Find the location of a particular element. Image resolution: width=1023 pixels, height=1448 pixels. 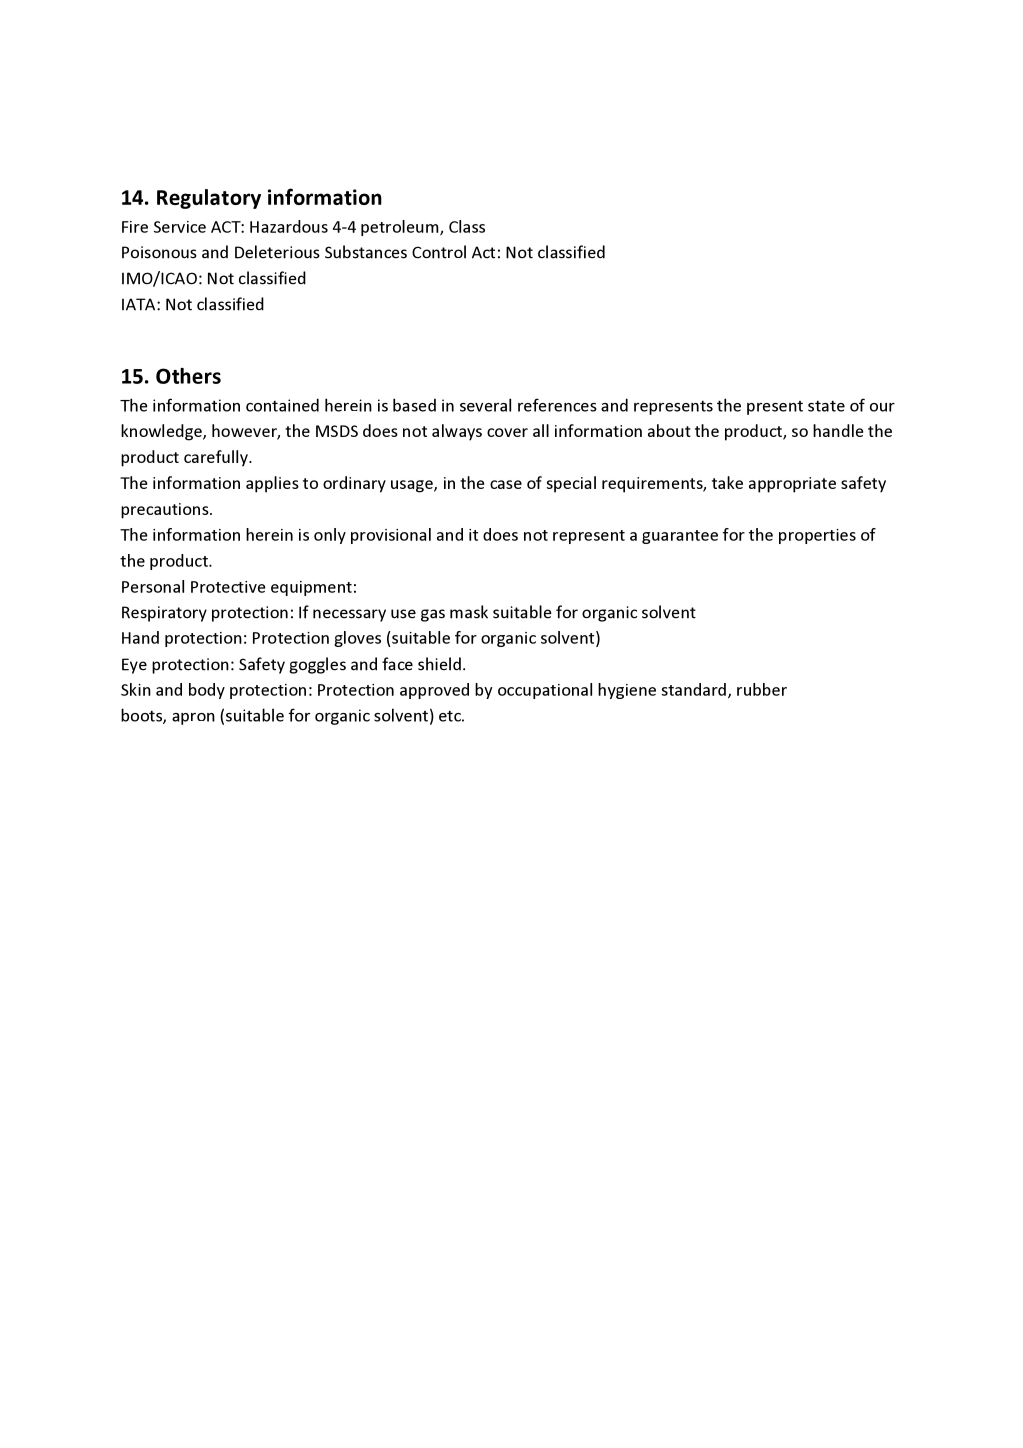

carefully is located at coordinates (217, 458).
